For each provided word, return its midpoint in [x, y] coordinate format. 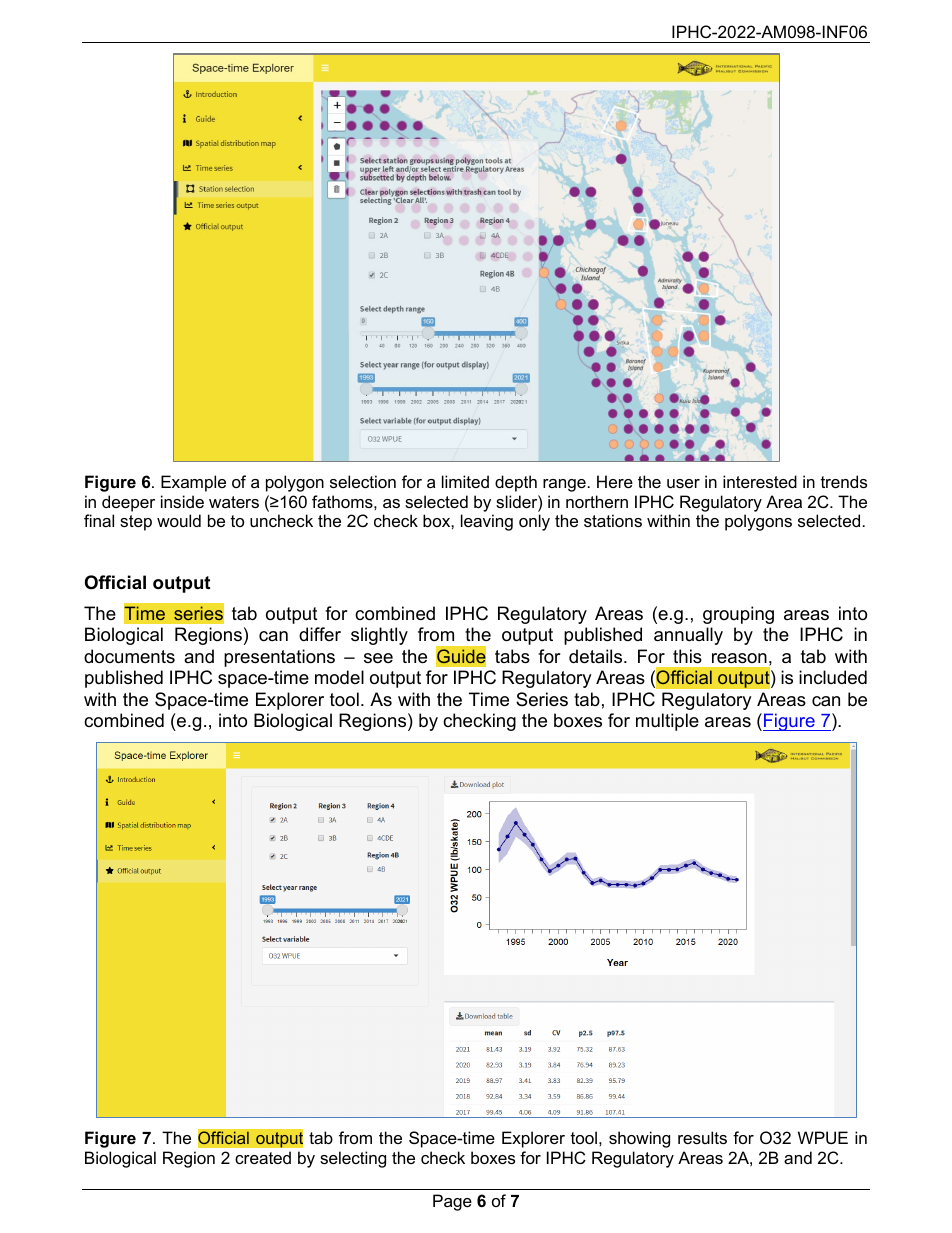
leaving [487, 522]
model [339, 677]
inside [182, 501]
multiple [667, 722]
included [833, 677]
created [263, 1157]
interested [760, 481]
